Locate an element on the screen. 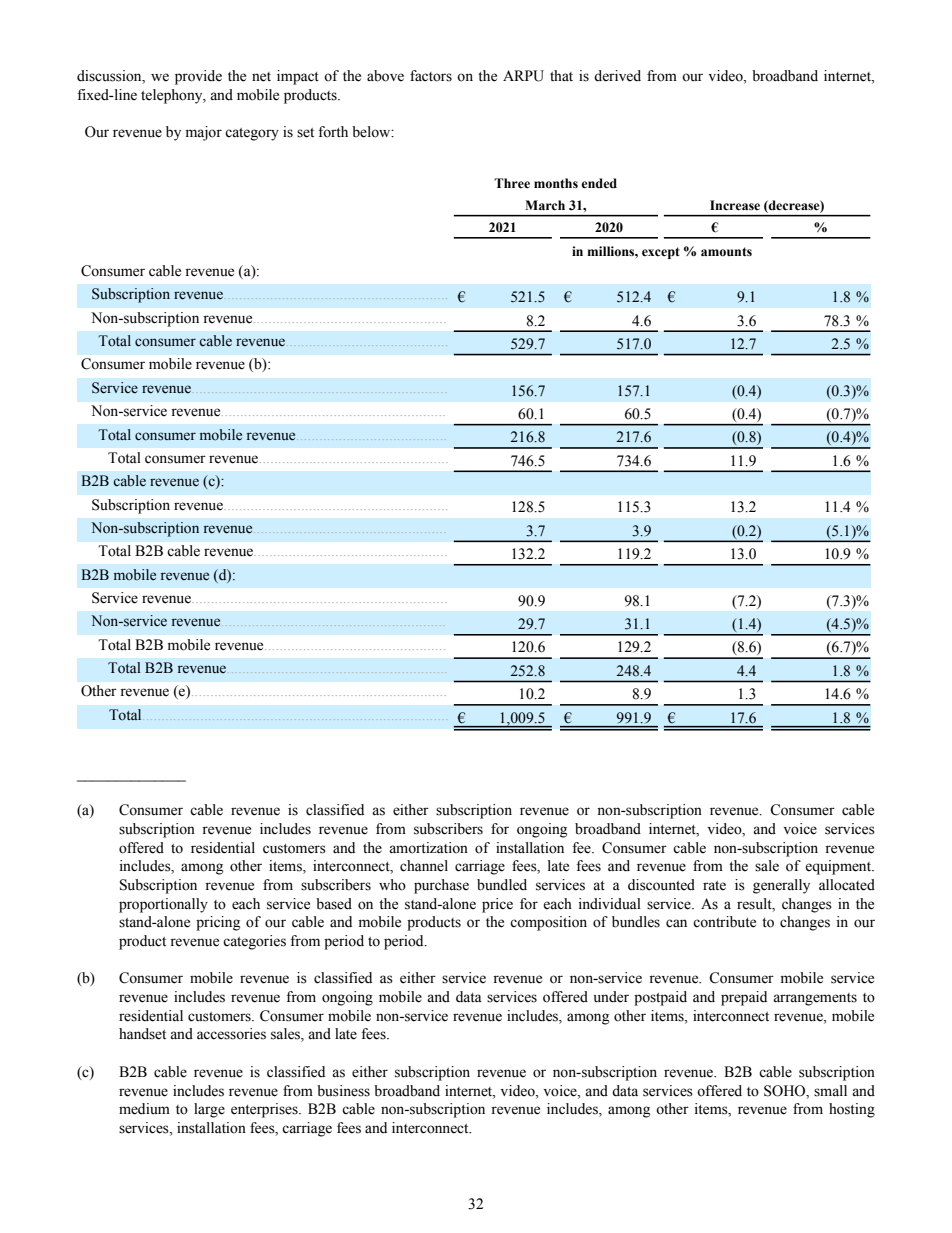  March is located at coordinates (545, 205).
